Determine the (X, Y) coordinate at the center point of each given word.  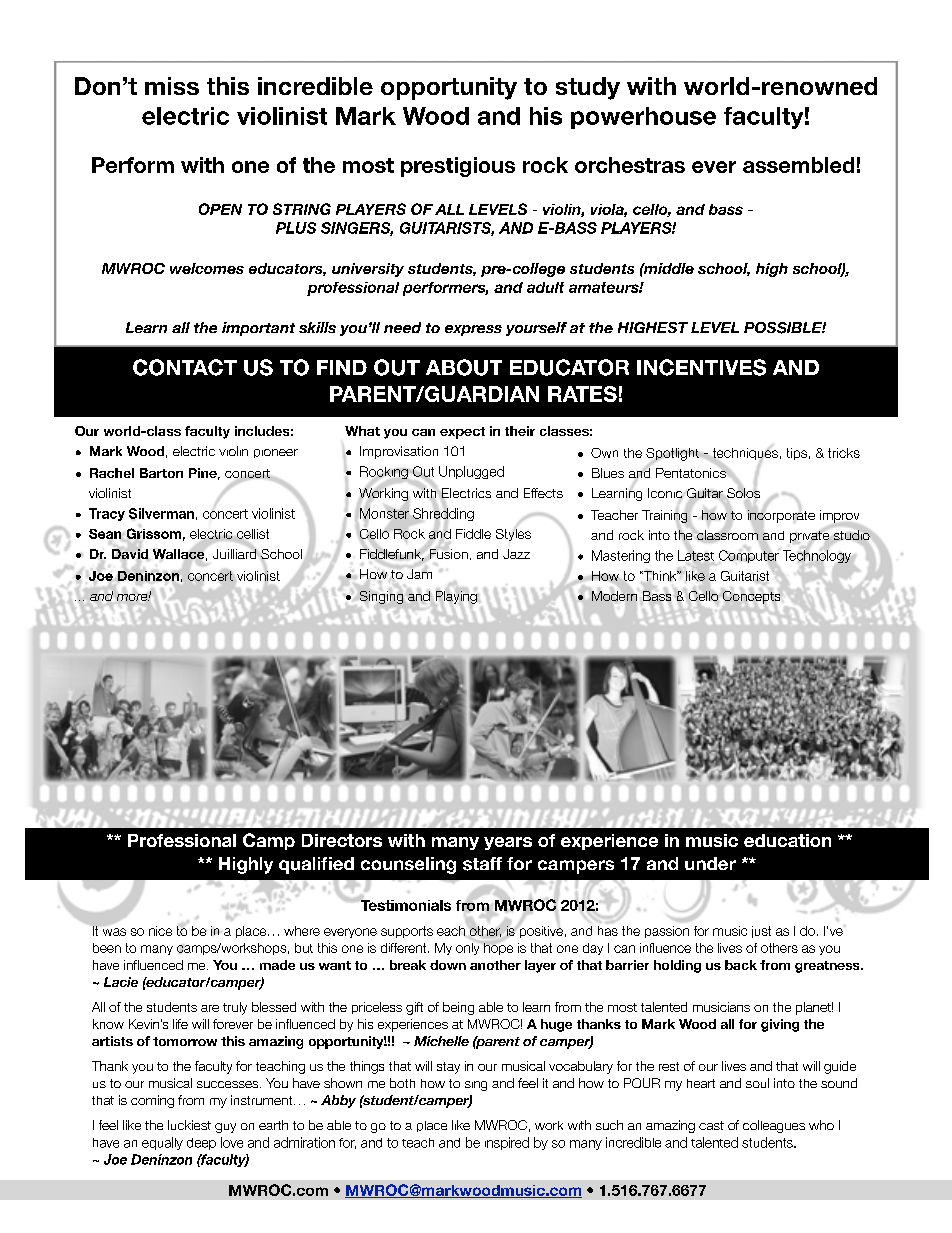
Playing (456, 597)
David (130, 554)
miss (172, 86)
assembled (798, 165)
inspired (507, 1143)
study (588, 88)
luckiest (189, 1125)
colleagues (774, 1126)
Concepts (751, 597)
